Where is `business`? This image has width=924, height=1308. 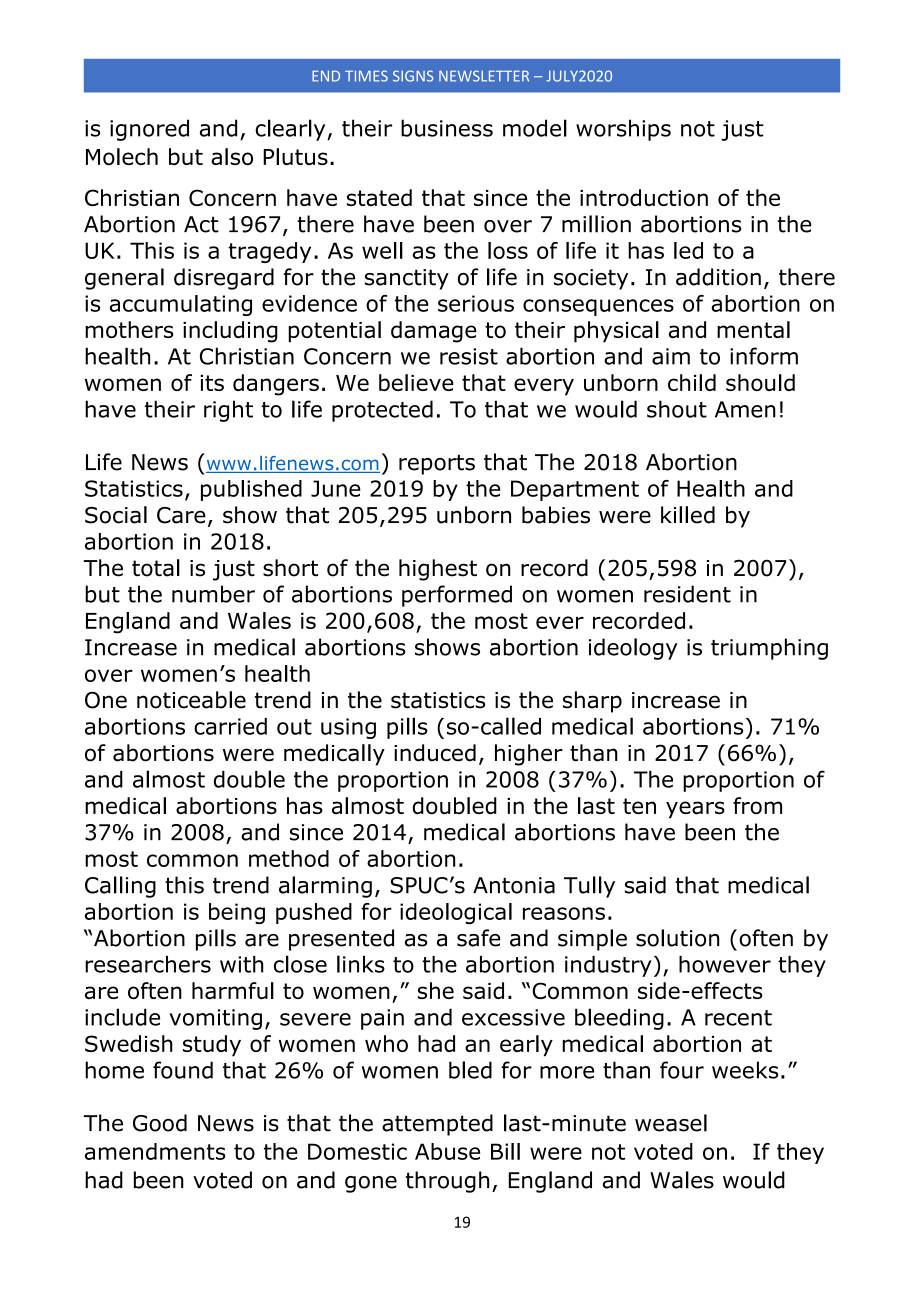
business is located at coordinates (447, 128).
